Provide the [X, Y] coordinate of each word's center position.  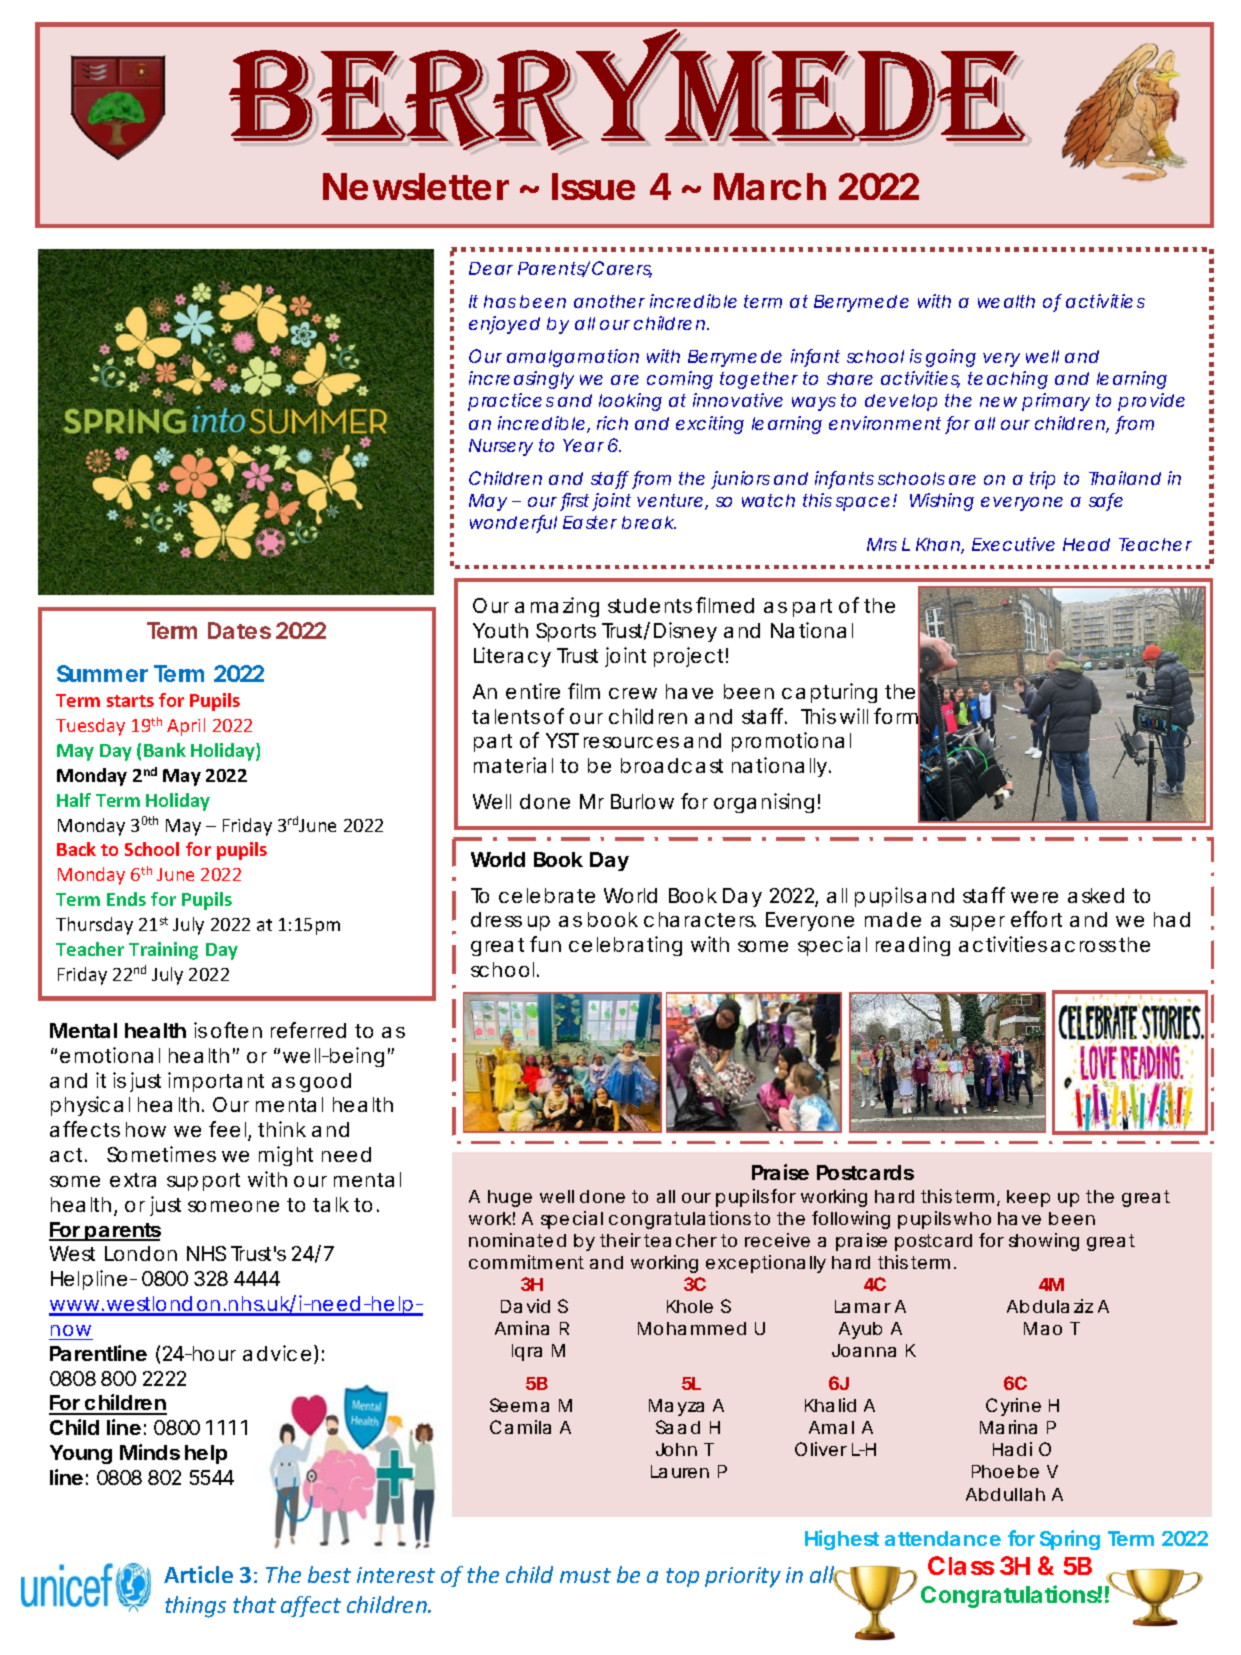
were [1034, 897]
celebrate [547, 895]
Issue [593, 186]
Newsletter [416, 186]
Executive [1013, 544]
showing [1044, 1242]
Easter [590, 522]
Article [198, 1574]
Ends [126, 899]
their [620, 1240]
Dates [239, 630]
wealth [1006, 301]
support [203, 1182]
